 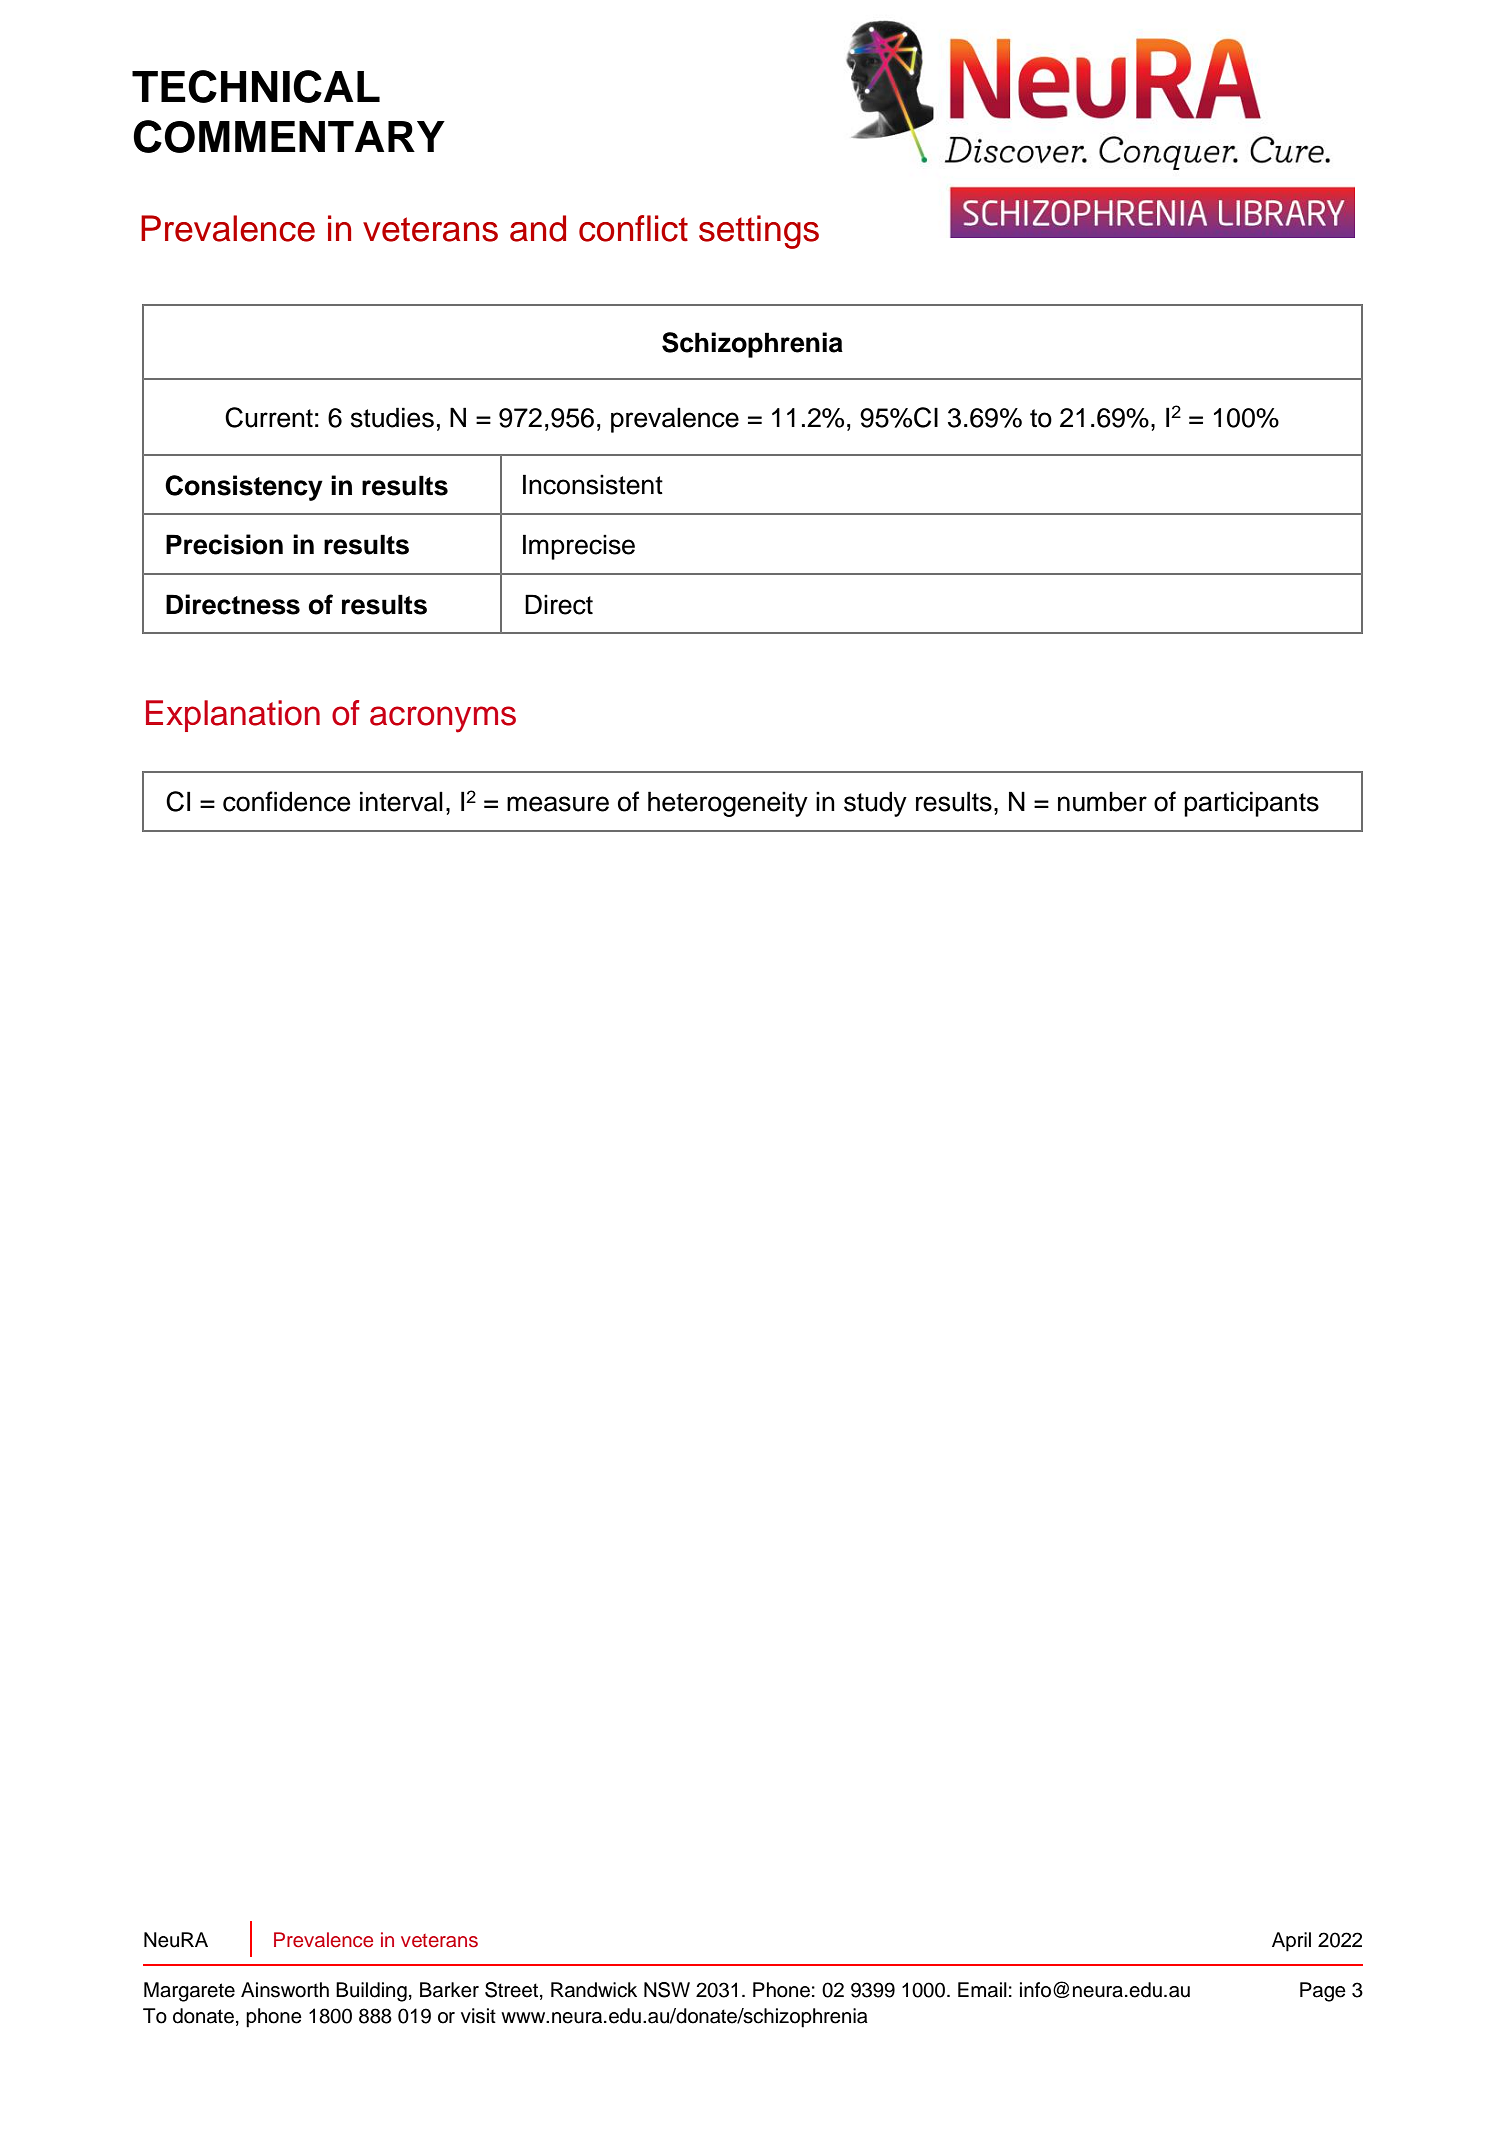 What do you see at coordinates (633, 228) in the screenshot?
I see `conflict` at bounding box center [633, 228].
